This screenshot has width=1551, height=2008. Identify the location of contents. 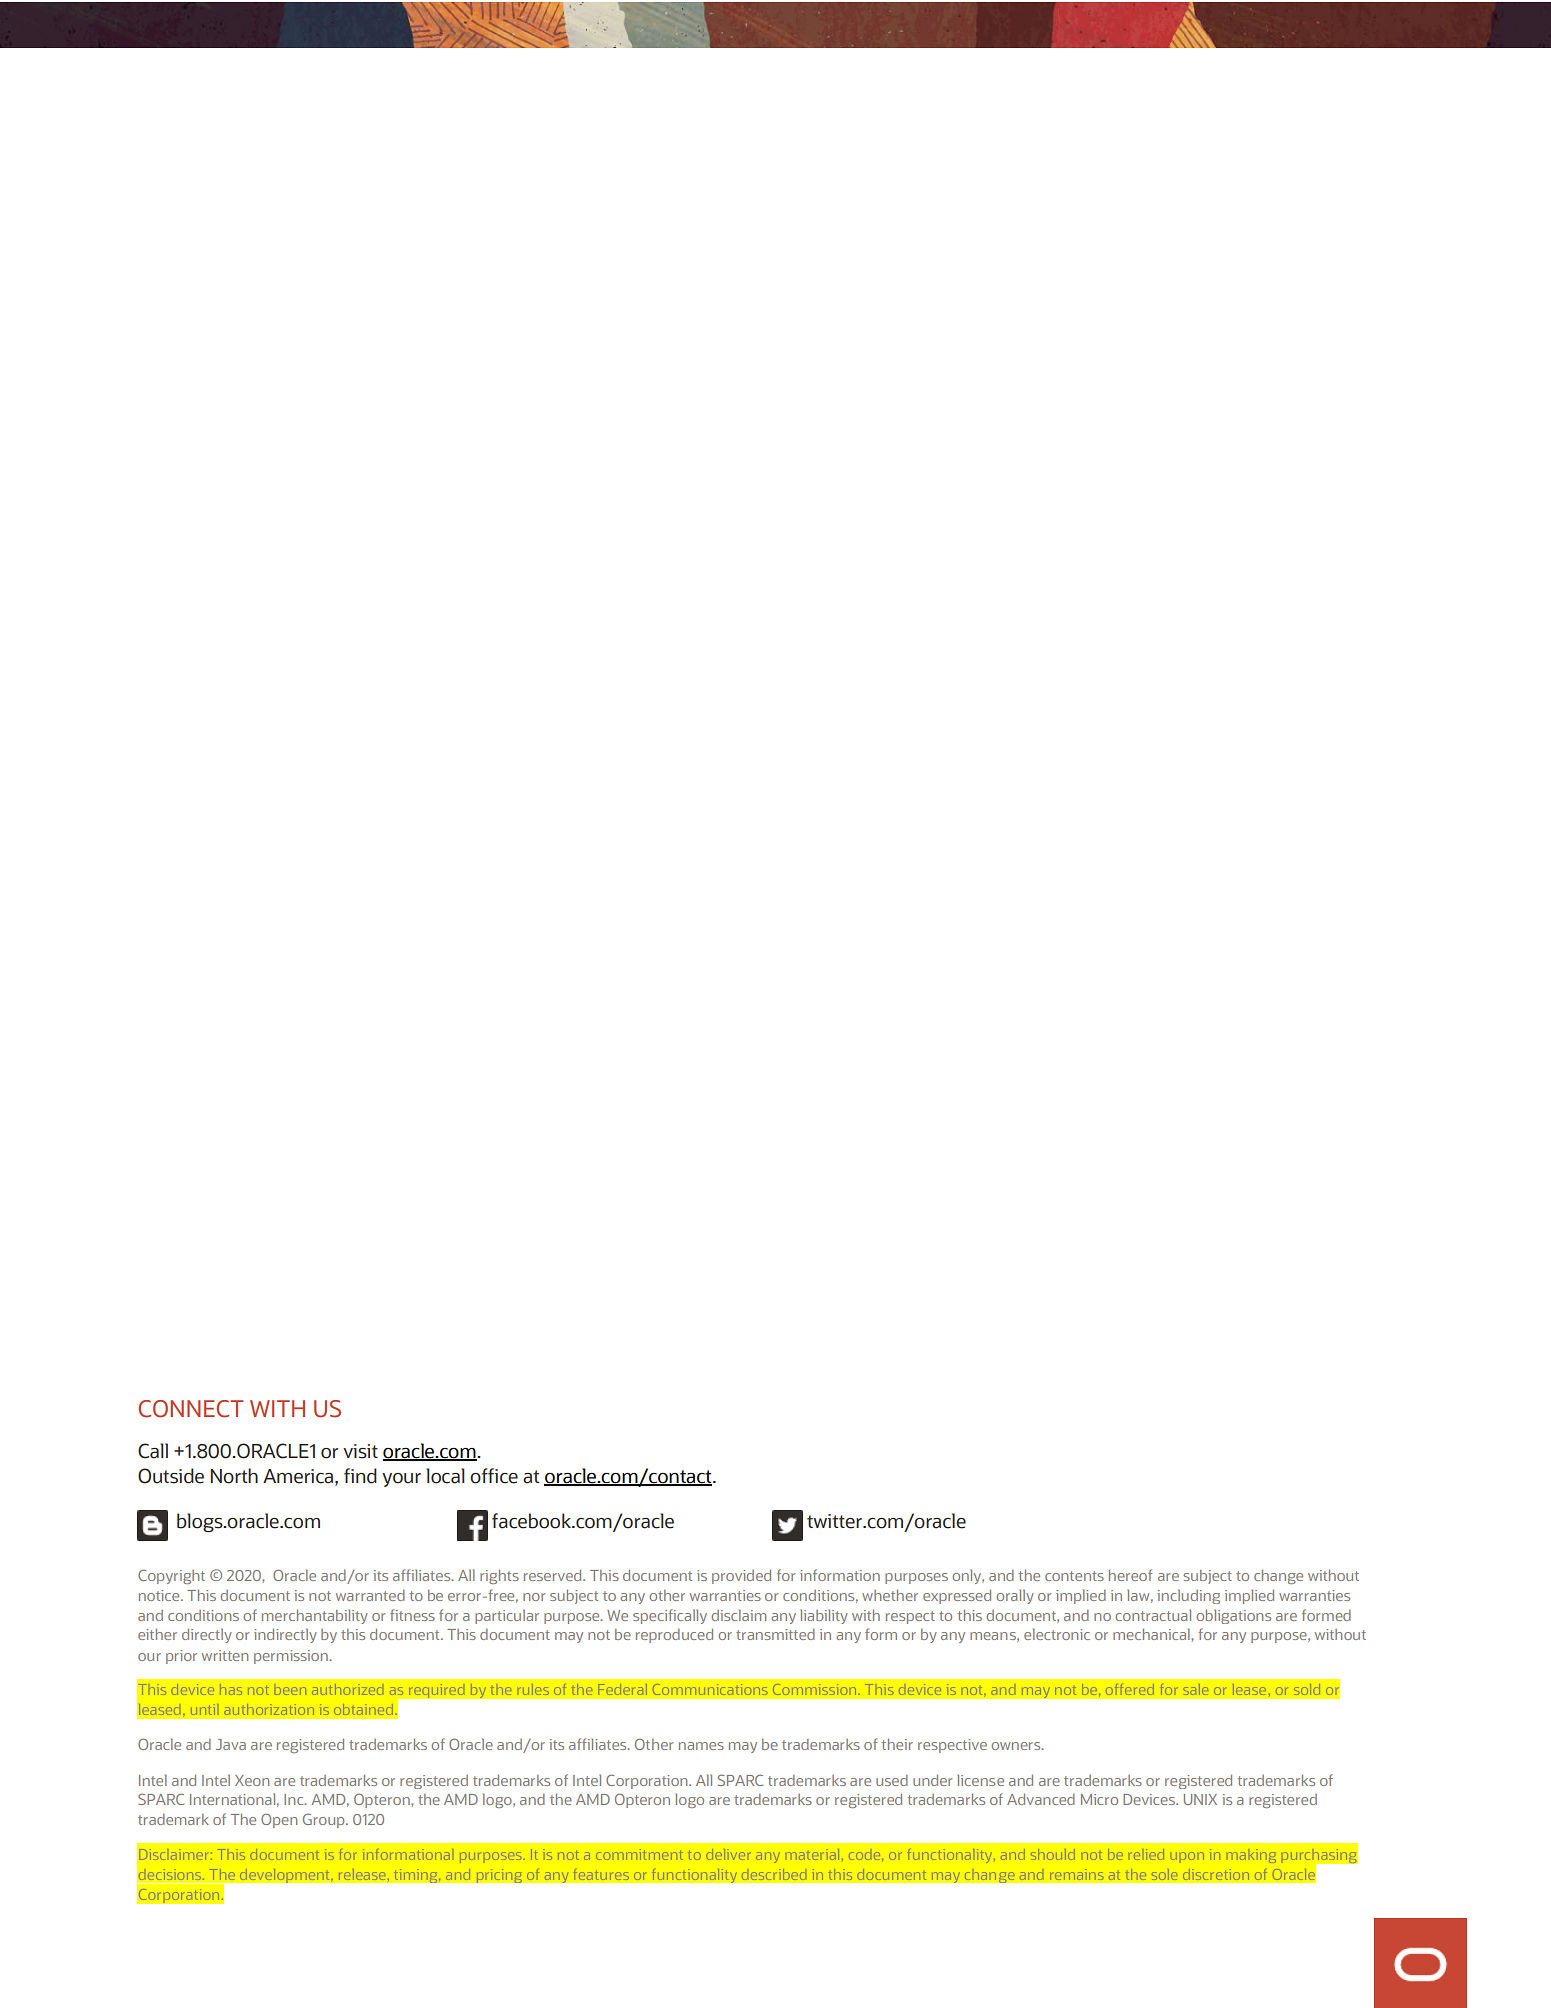
(1074, 1576).
